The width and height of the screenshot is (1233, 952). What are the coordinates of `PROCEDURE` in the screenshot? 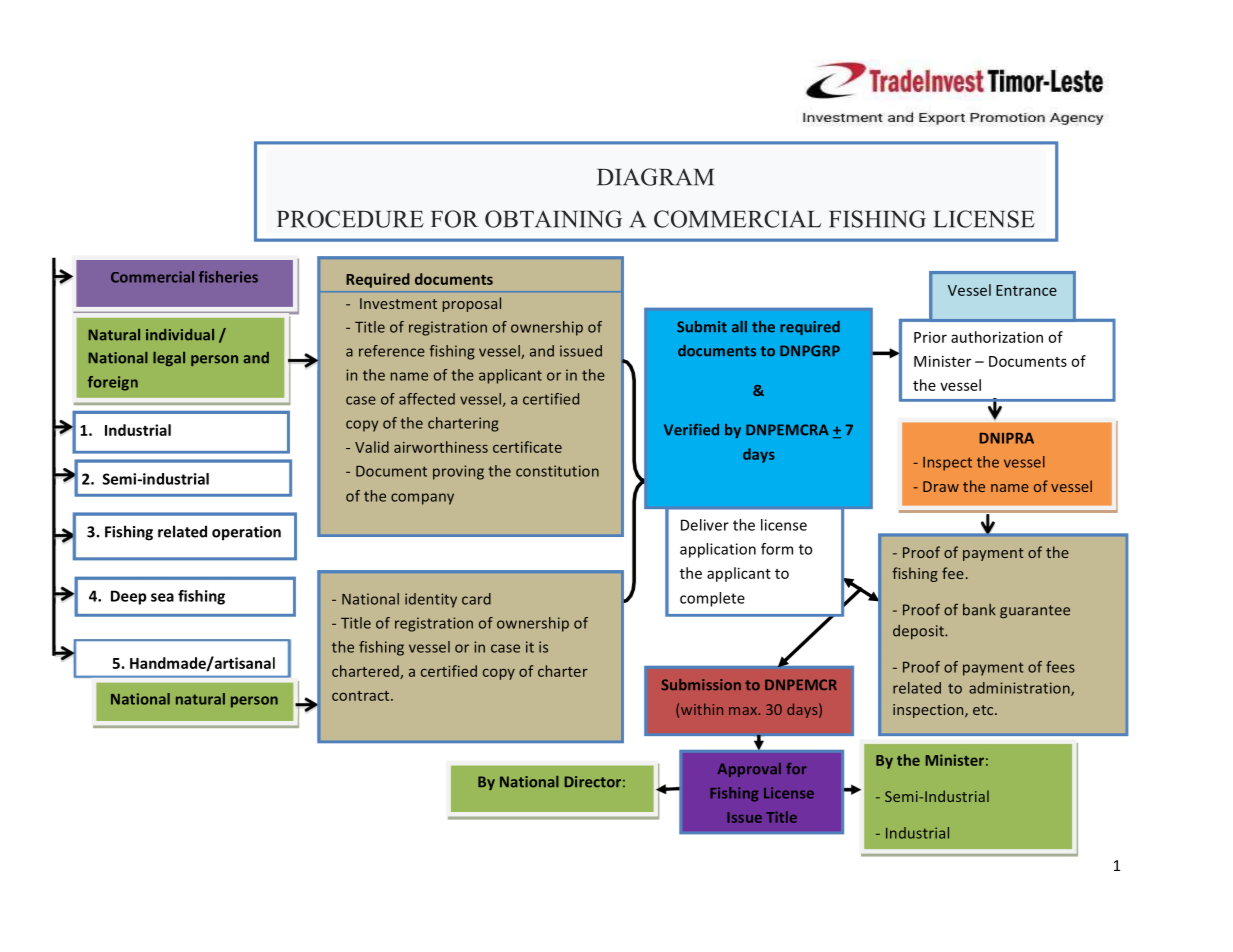 It's located at (350, 219).
